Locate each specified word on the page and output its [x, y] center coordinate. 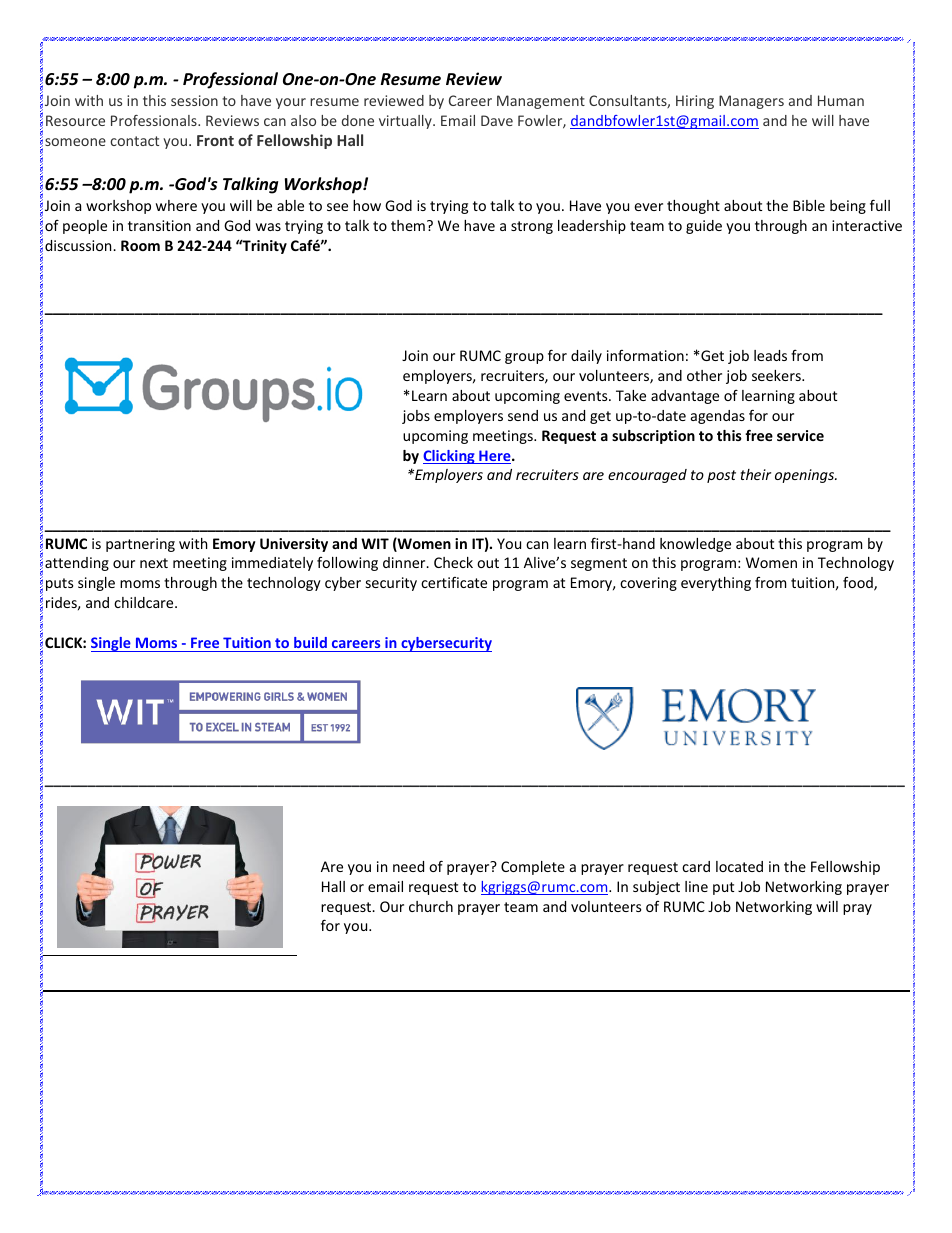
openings [806, 476]
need [408, 866]
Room [140, 245]
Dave [497, 120]
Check [453, 562]
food [859, 584]
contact [134, 141]
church [431, 906]
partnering [140, 545]
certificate [454, 582]
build [310, 644]
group [524, 358]
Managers [751, 102]
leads [770, 355]
